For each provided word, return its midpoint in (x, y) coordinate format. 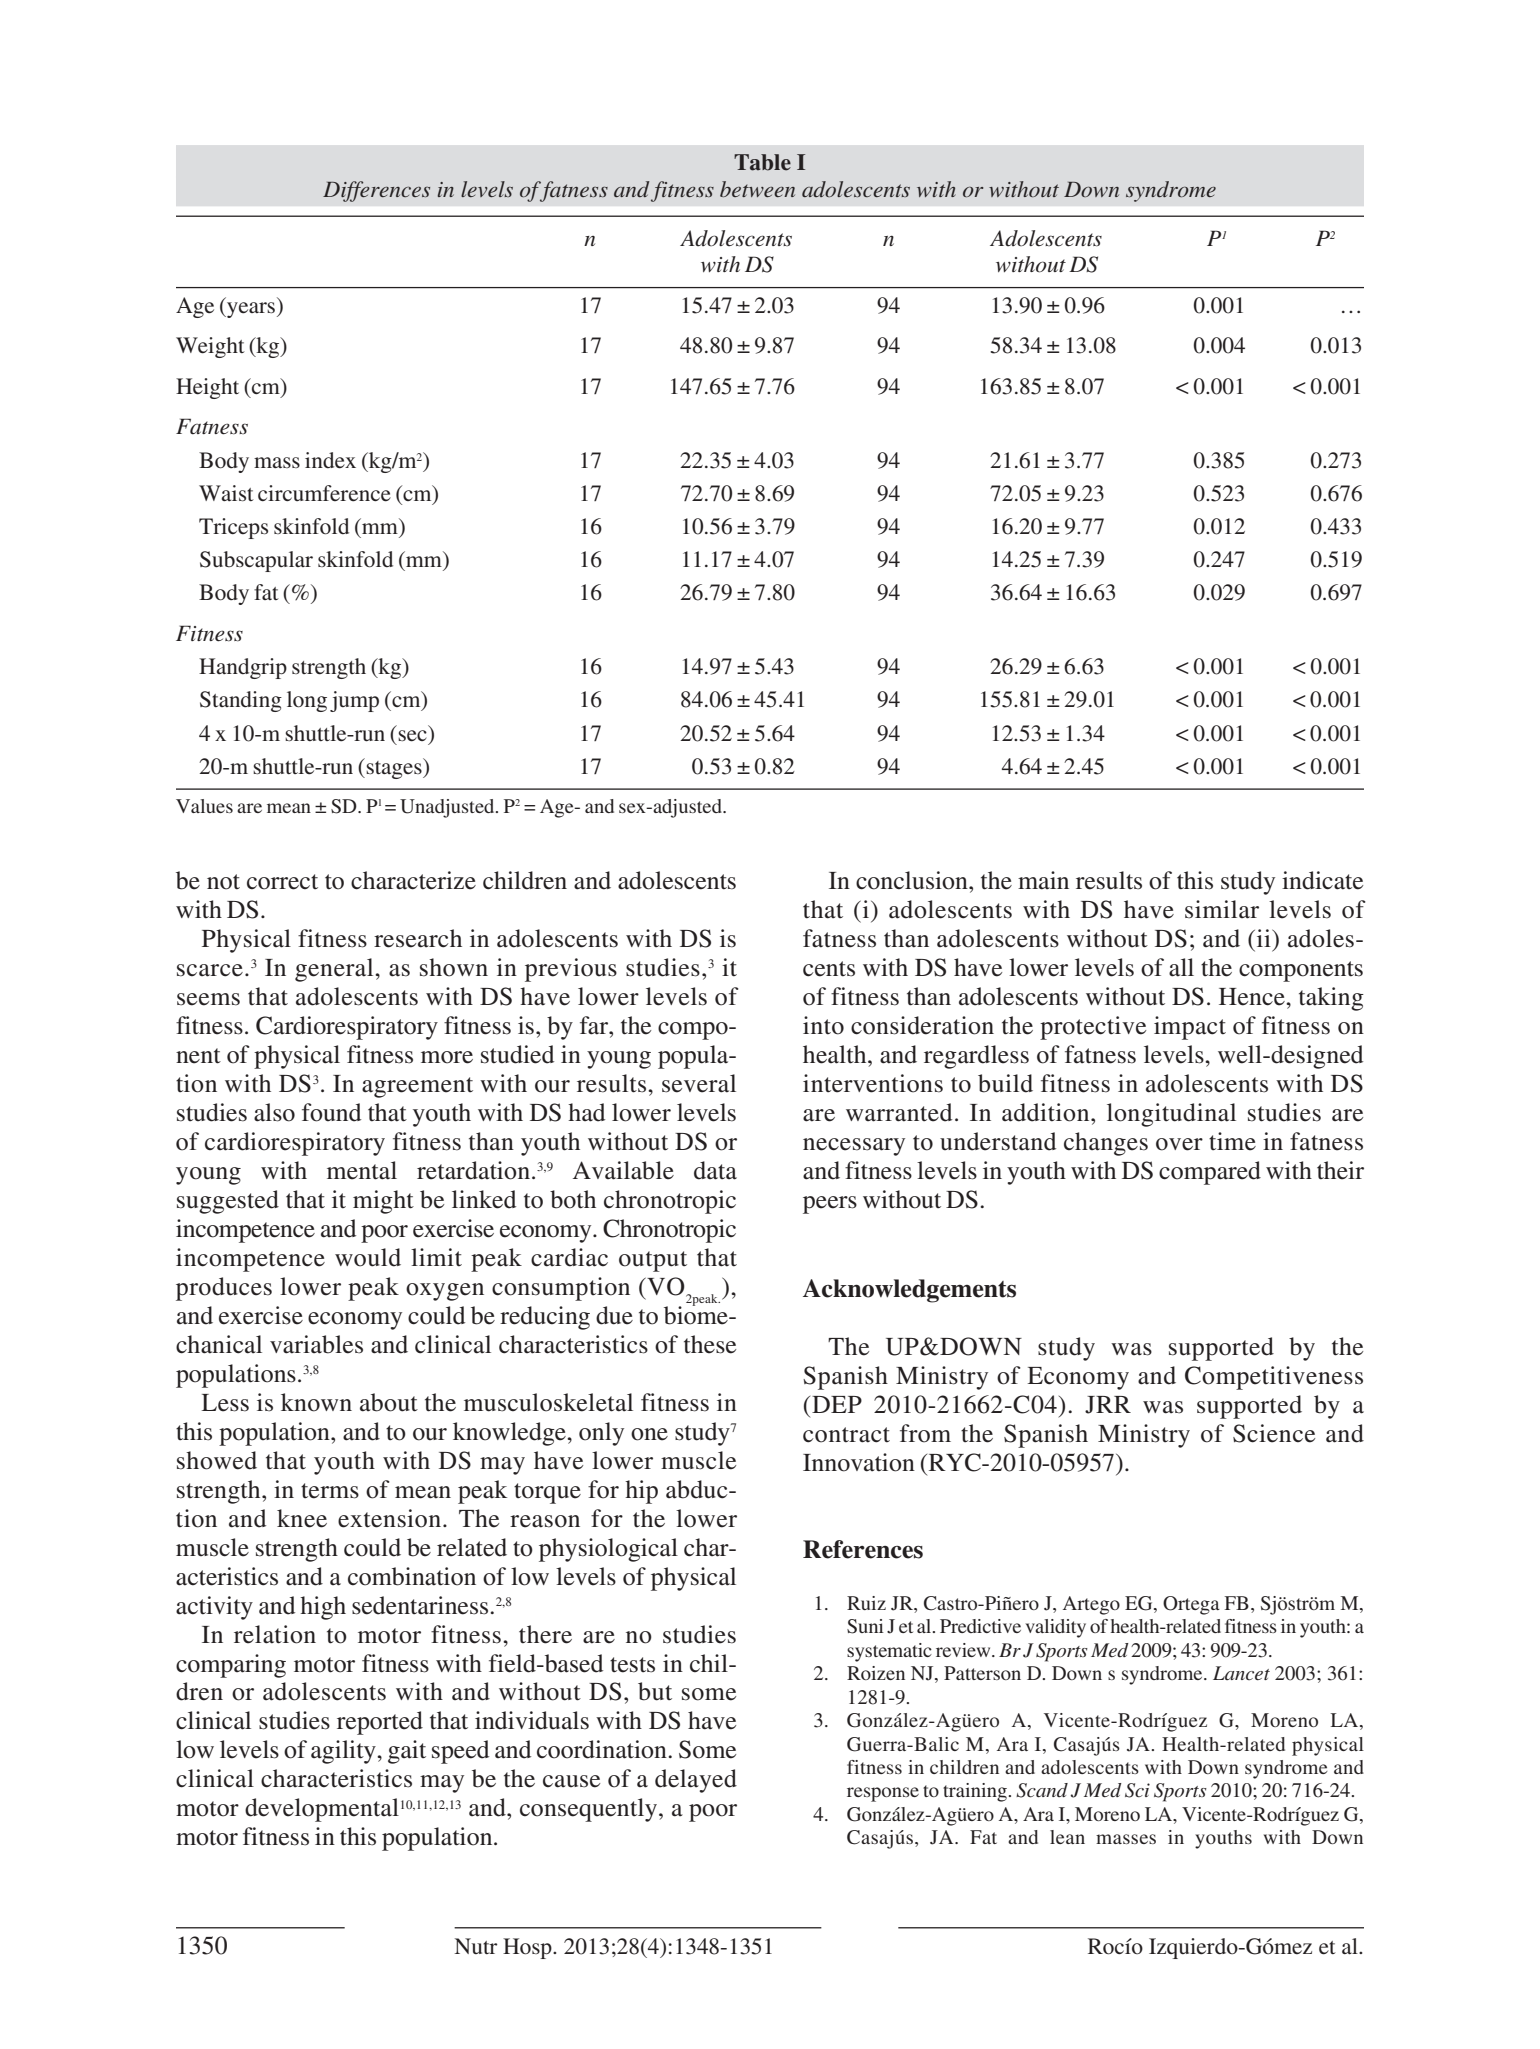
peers (830, 1205)
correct (282, 882)
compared (1210, 1173)
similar (1222, 909)
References (863, 1549)
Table (762, 162)
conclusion (913, 880)
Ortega (1191, 1605)
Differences (376, 191)
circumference (324, 493)
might (383, 1202)
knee (302, 1518)
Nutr (476, 1946)
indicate (1322, 880)
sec (412, 736)
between (757, 189)
